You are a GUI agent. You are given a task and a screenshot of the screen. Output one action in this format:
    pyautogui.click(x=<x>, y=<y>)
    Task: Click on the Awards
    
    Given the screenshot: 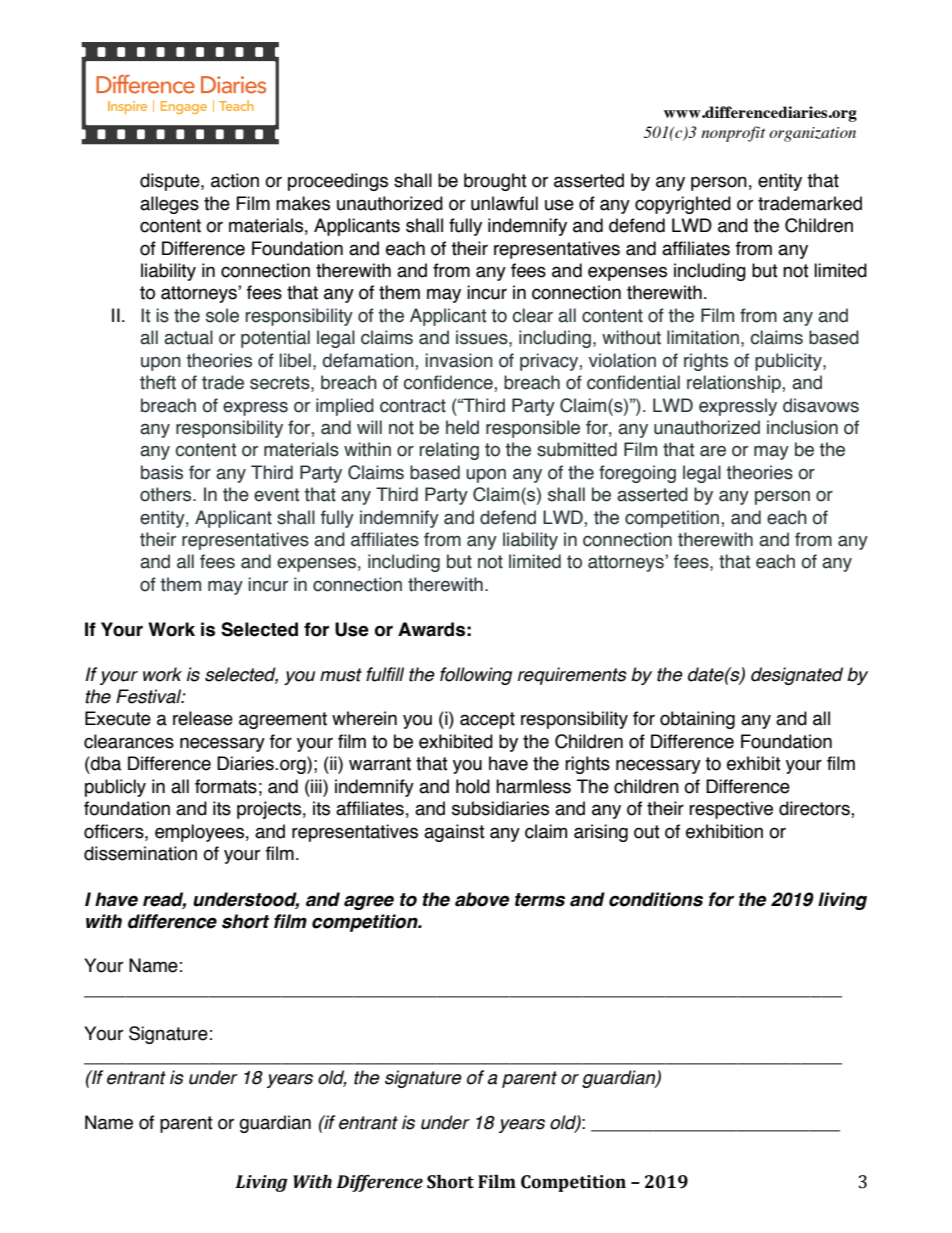 What is the action you would take?
    pyautogui.click(x=431, y=629)
